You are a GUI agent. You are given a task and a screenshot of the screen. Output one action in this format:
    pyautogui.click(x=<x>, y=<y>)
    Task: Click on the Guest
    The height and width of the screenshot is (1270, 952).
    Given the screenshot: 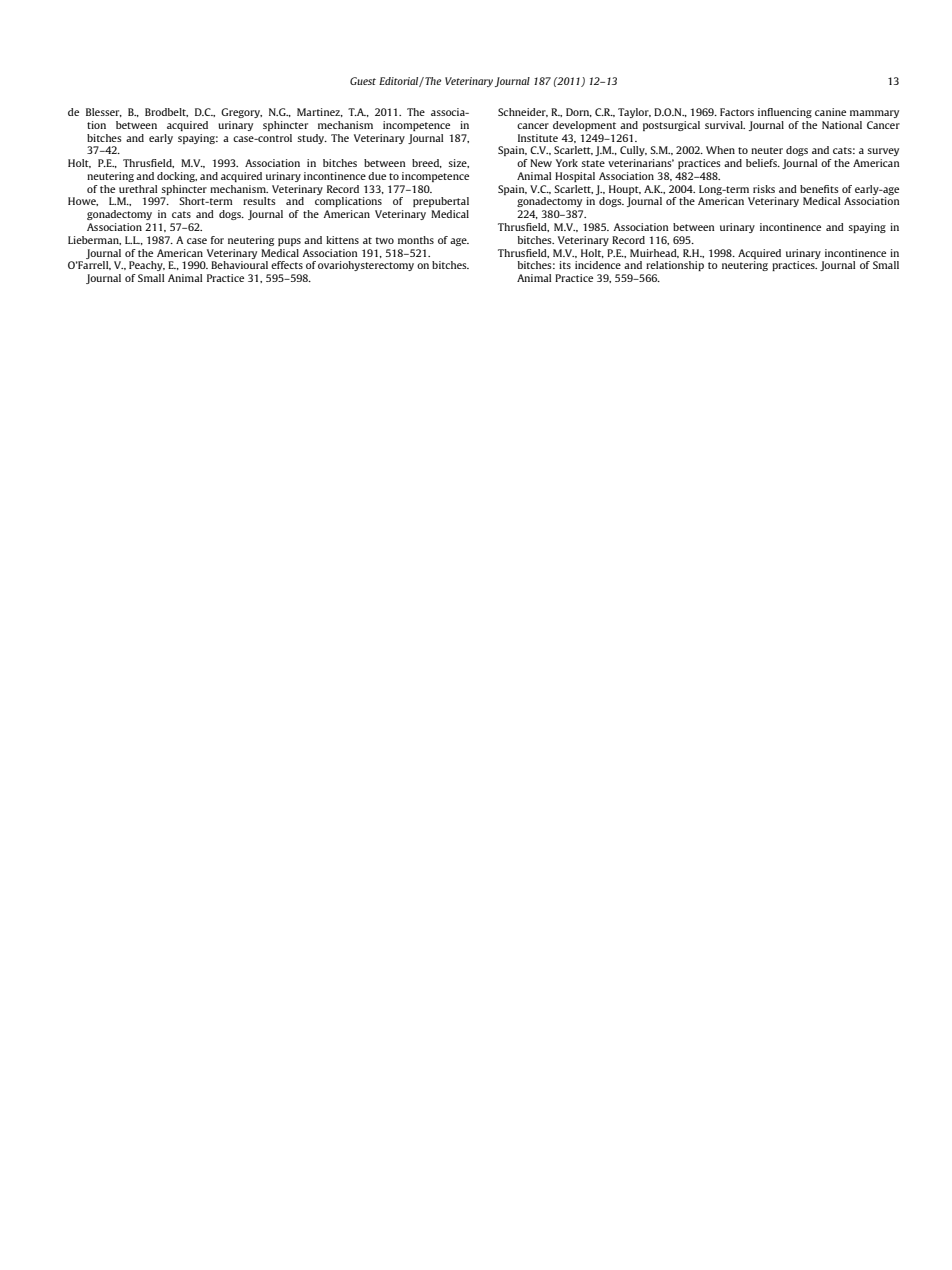 What is the action you would take?
    pyautogui.click(x=363, y=81)
